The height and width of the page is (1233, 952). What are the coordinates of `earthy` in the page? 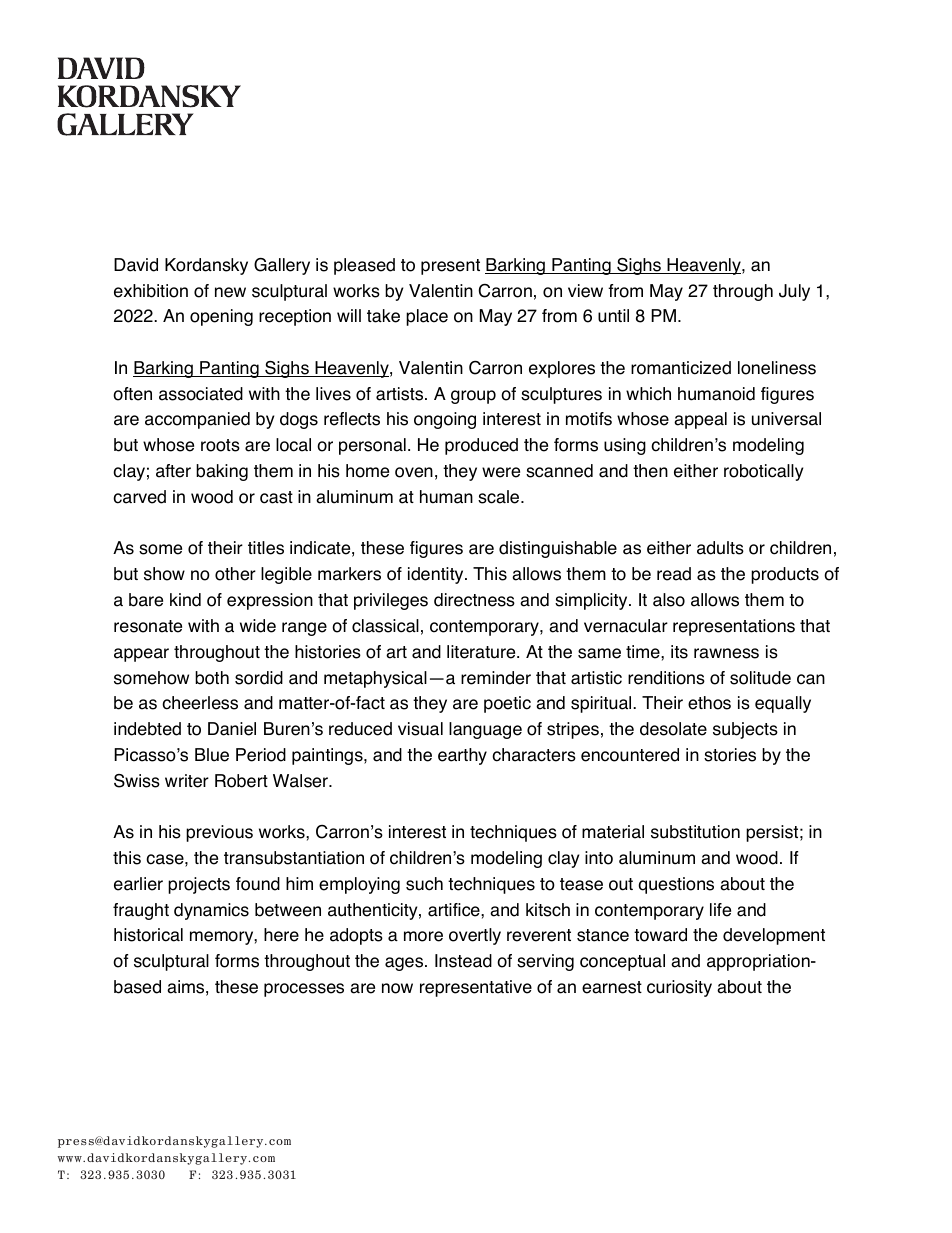 It's located at (462, 756).
